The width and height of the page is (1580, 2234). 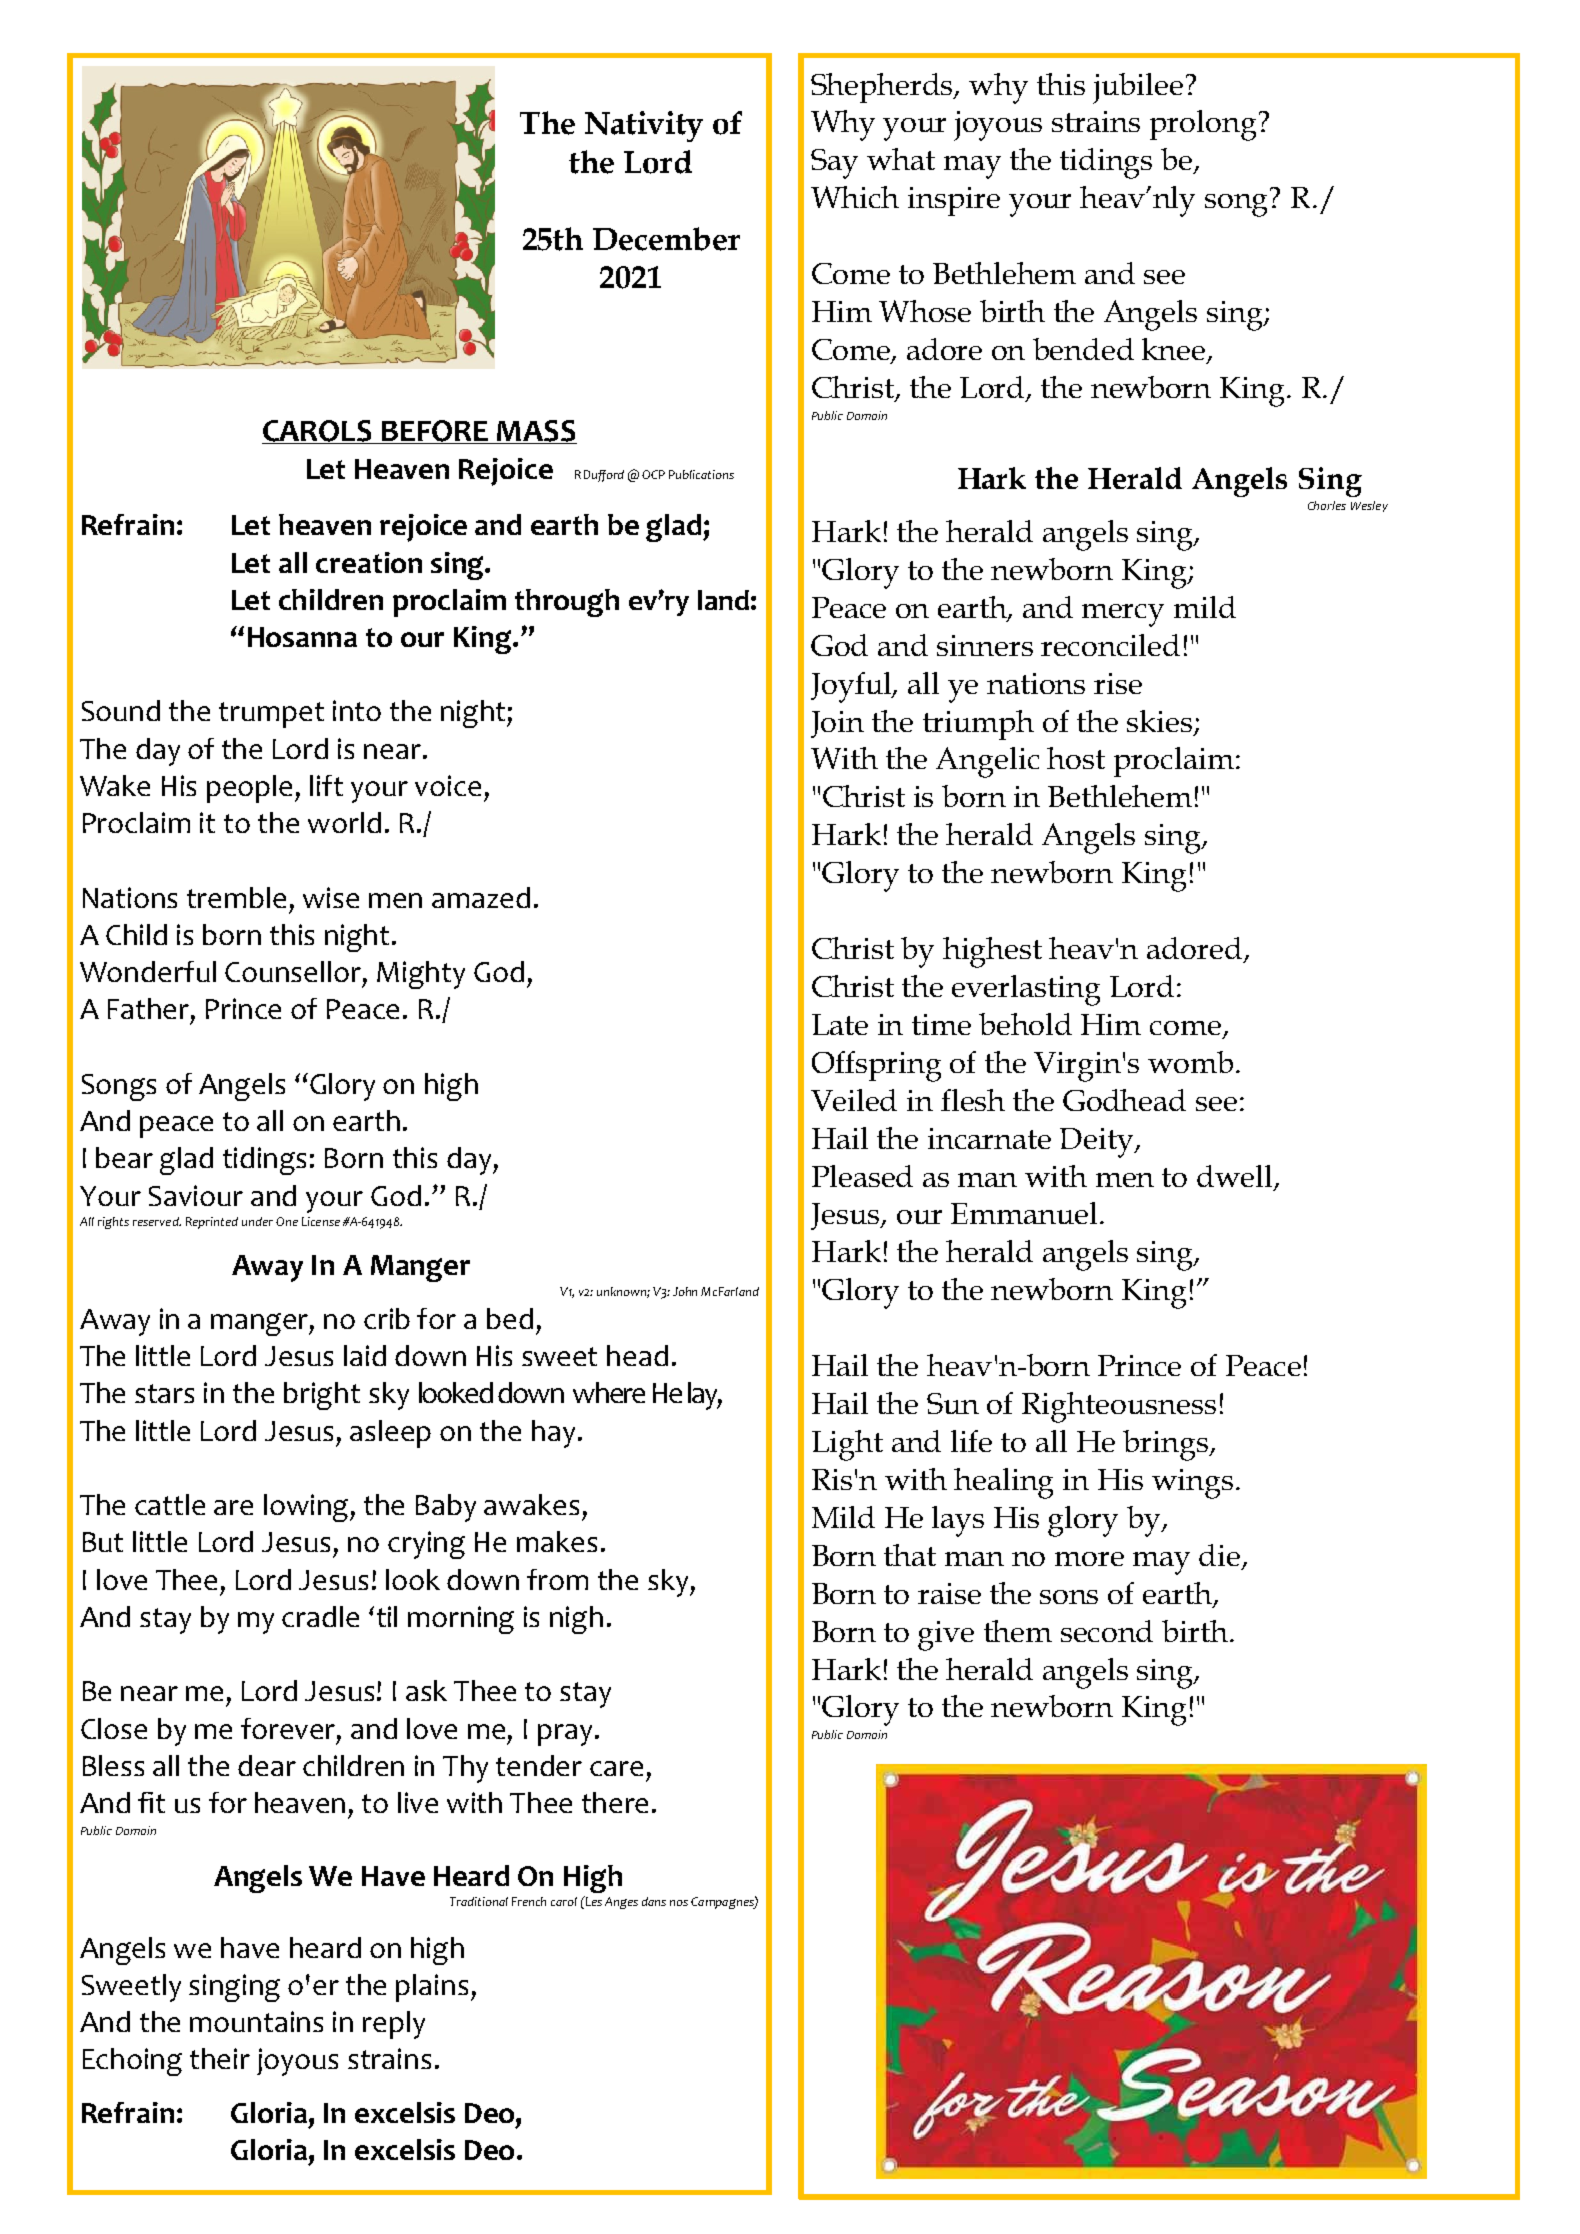 I want to click on prolong, so click(x=1205, y=125).
